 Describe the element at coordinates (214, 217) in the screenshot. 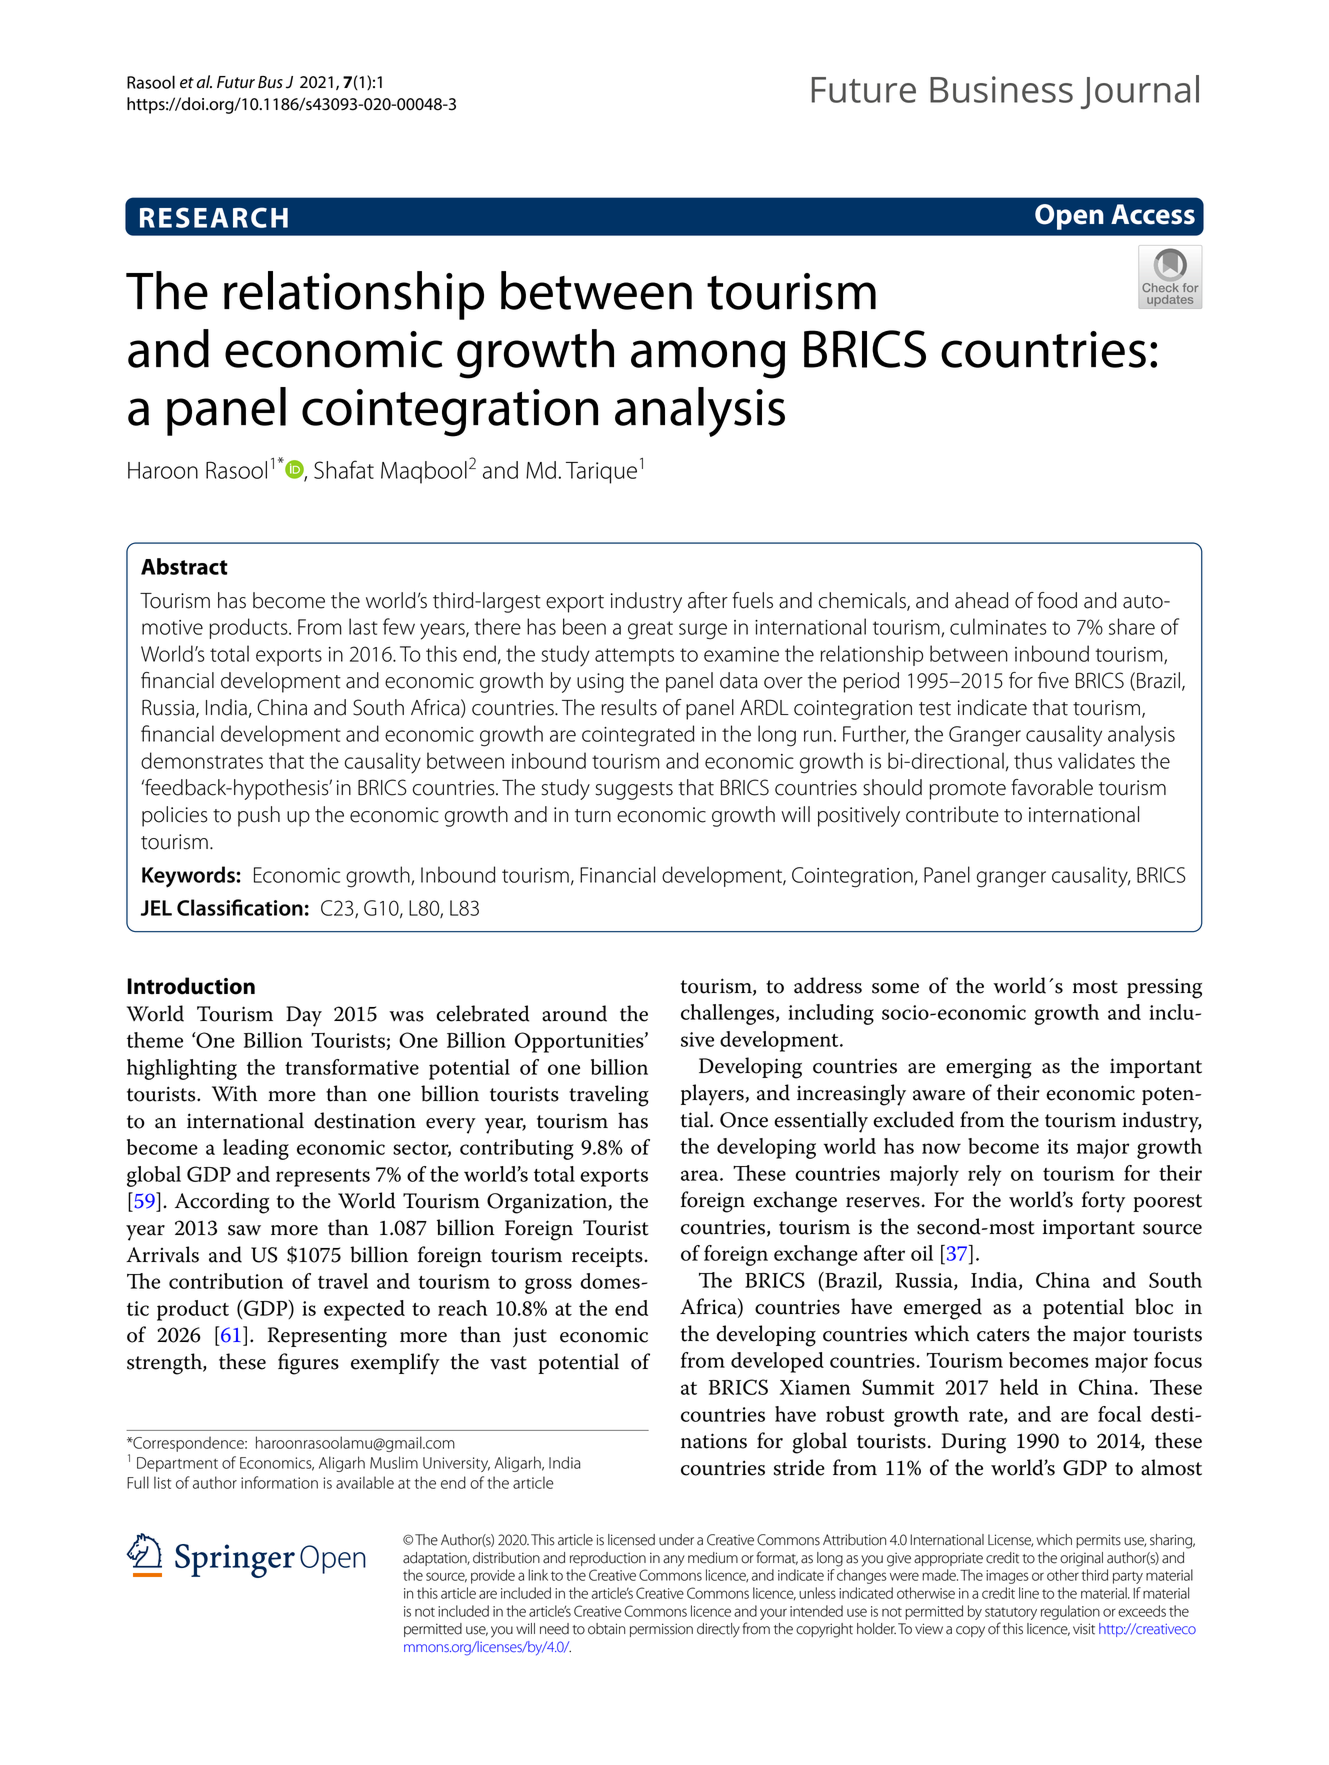

I see `RESEARCH` at that location.
